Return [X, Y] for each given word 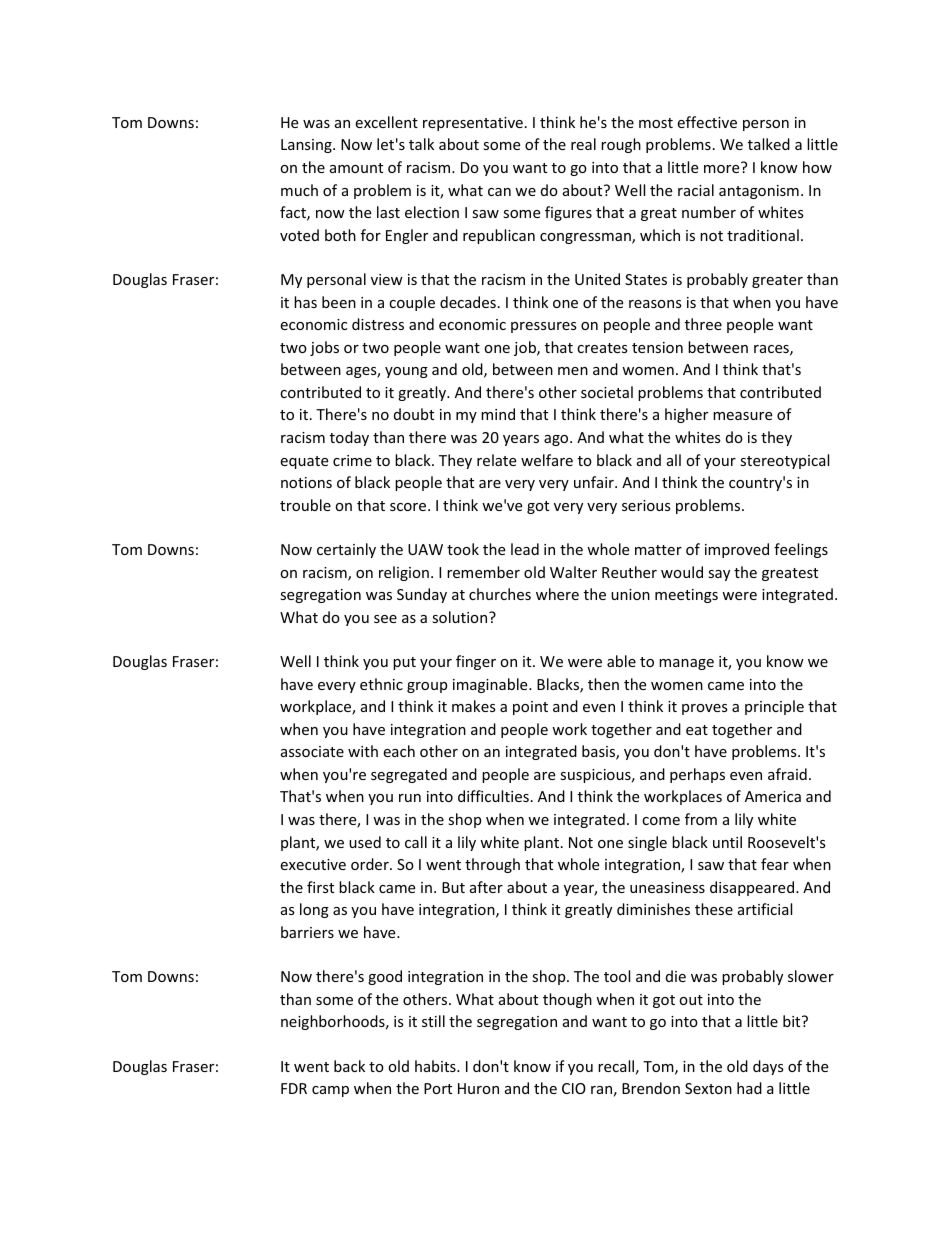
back [349, 1066]
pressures [544, 327]
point [530, 708]
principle [774, 707]
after [486, 887]
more [721, 169]
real [583, 144]
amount [356, 168]
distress [378, 324]
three [703, 324]
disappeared [753, 888]
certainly [346, 550]
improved [737, 550]
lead [525, 549]
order [371, 864]
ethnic [381, 684]
